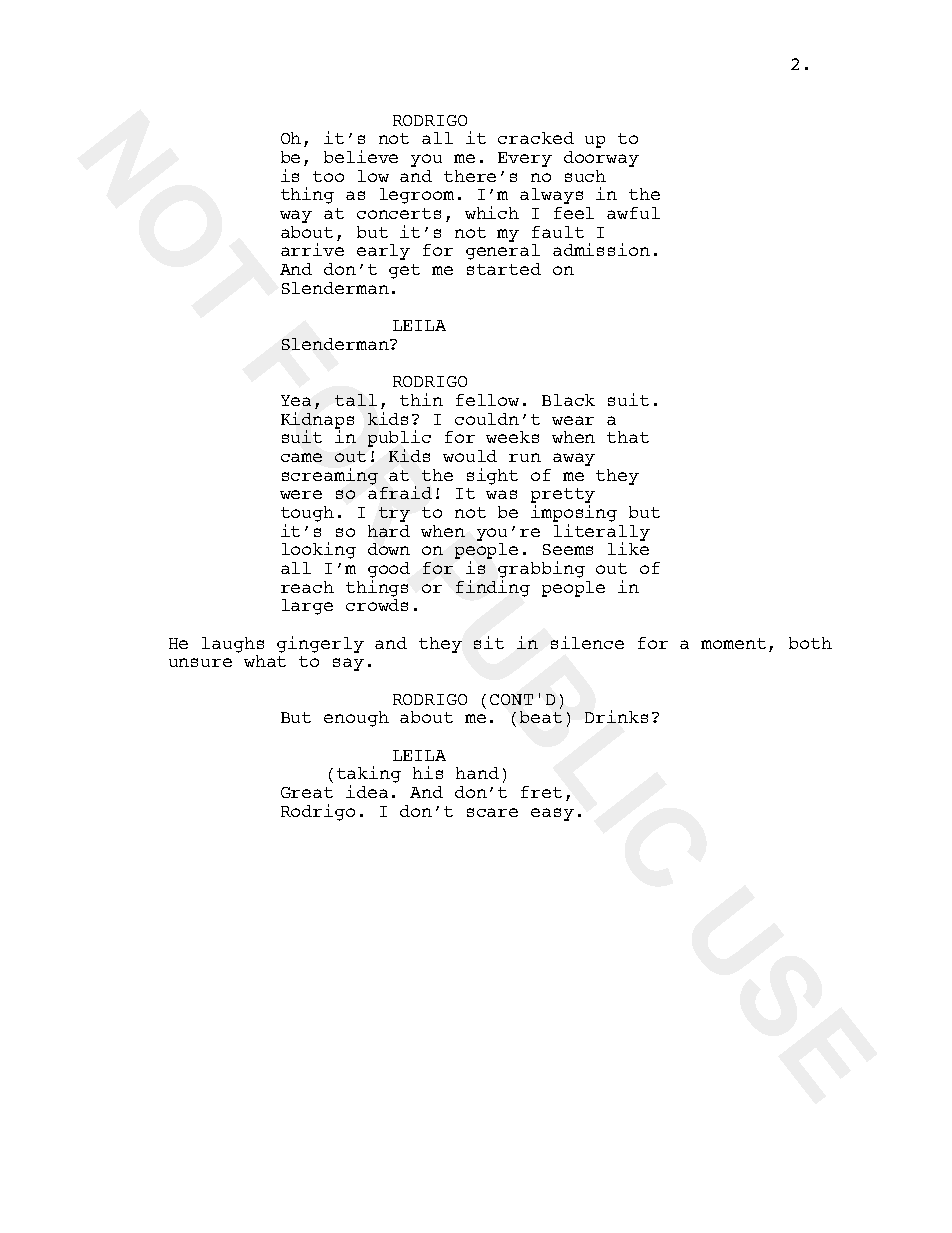 The image size is (952, 1233). Describe the element at coordinates (301, 494) in the document. I see `were` at that location.
